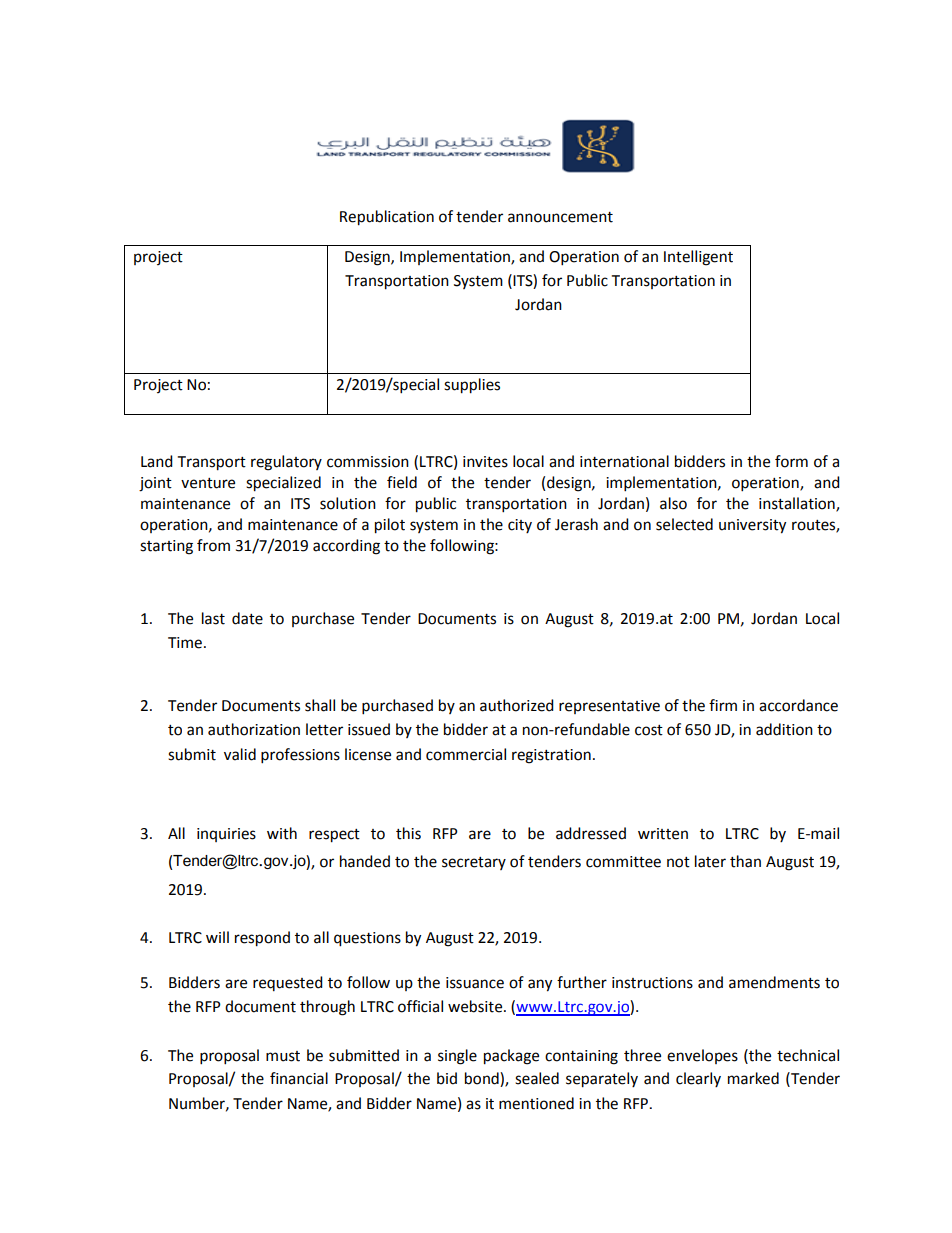 The height and width of the screenshot is (1233, 952). What do you see at coordinates (698, 258) in the screenshot?
I see `Intelligent` at bounding box center [698, 258].
